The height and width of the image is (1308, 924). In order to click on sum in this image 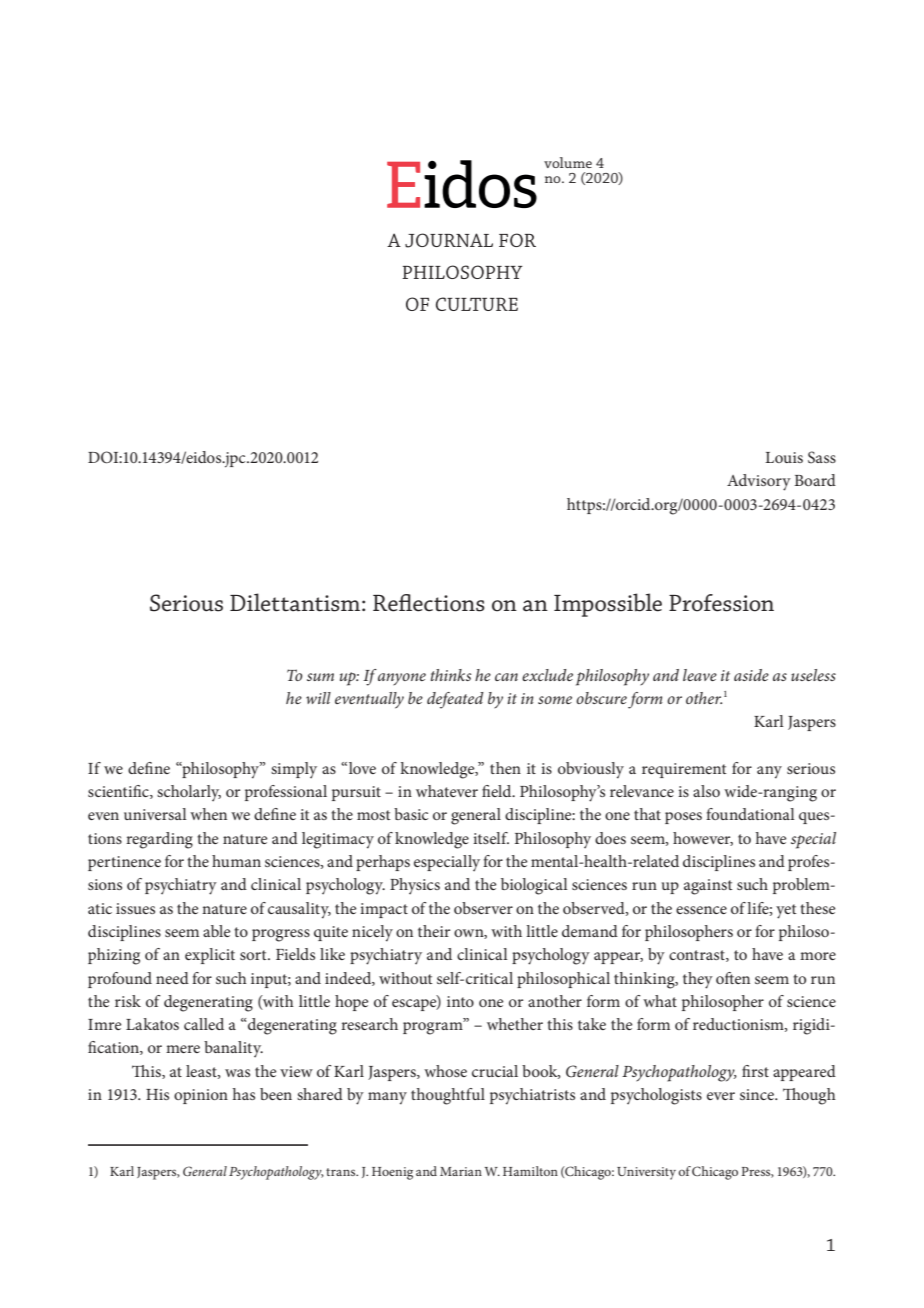, I will do `click(320, 677)`.
